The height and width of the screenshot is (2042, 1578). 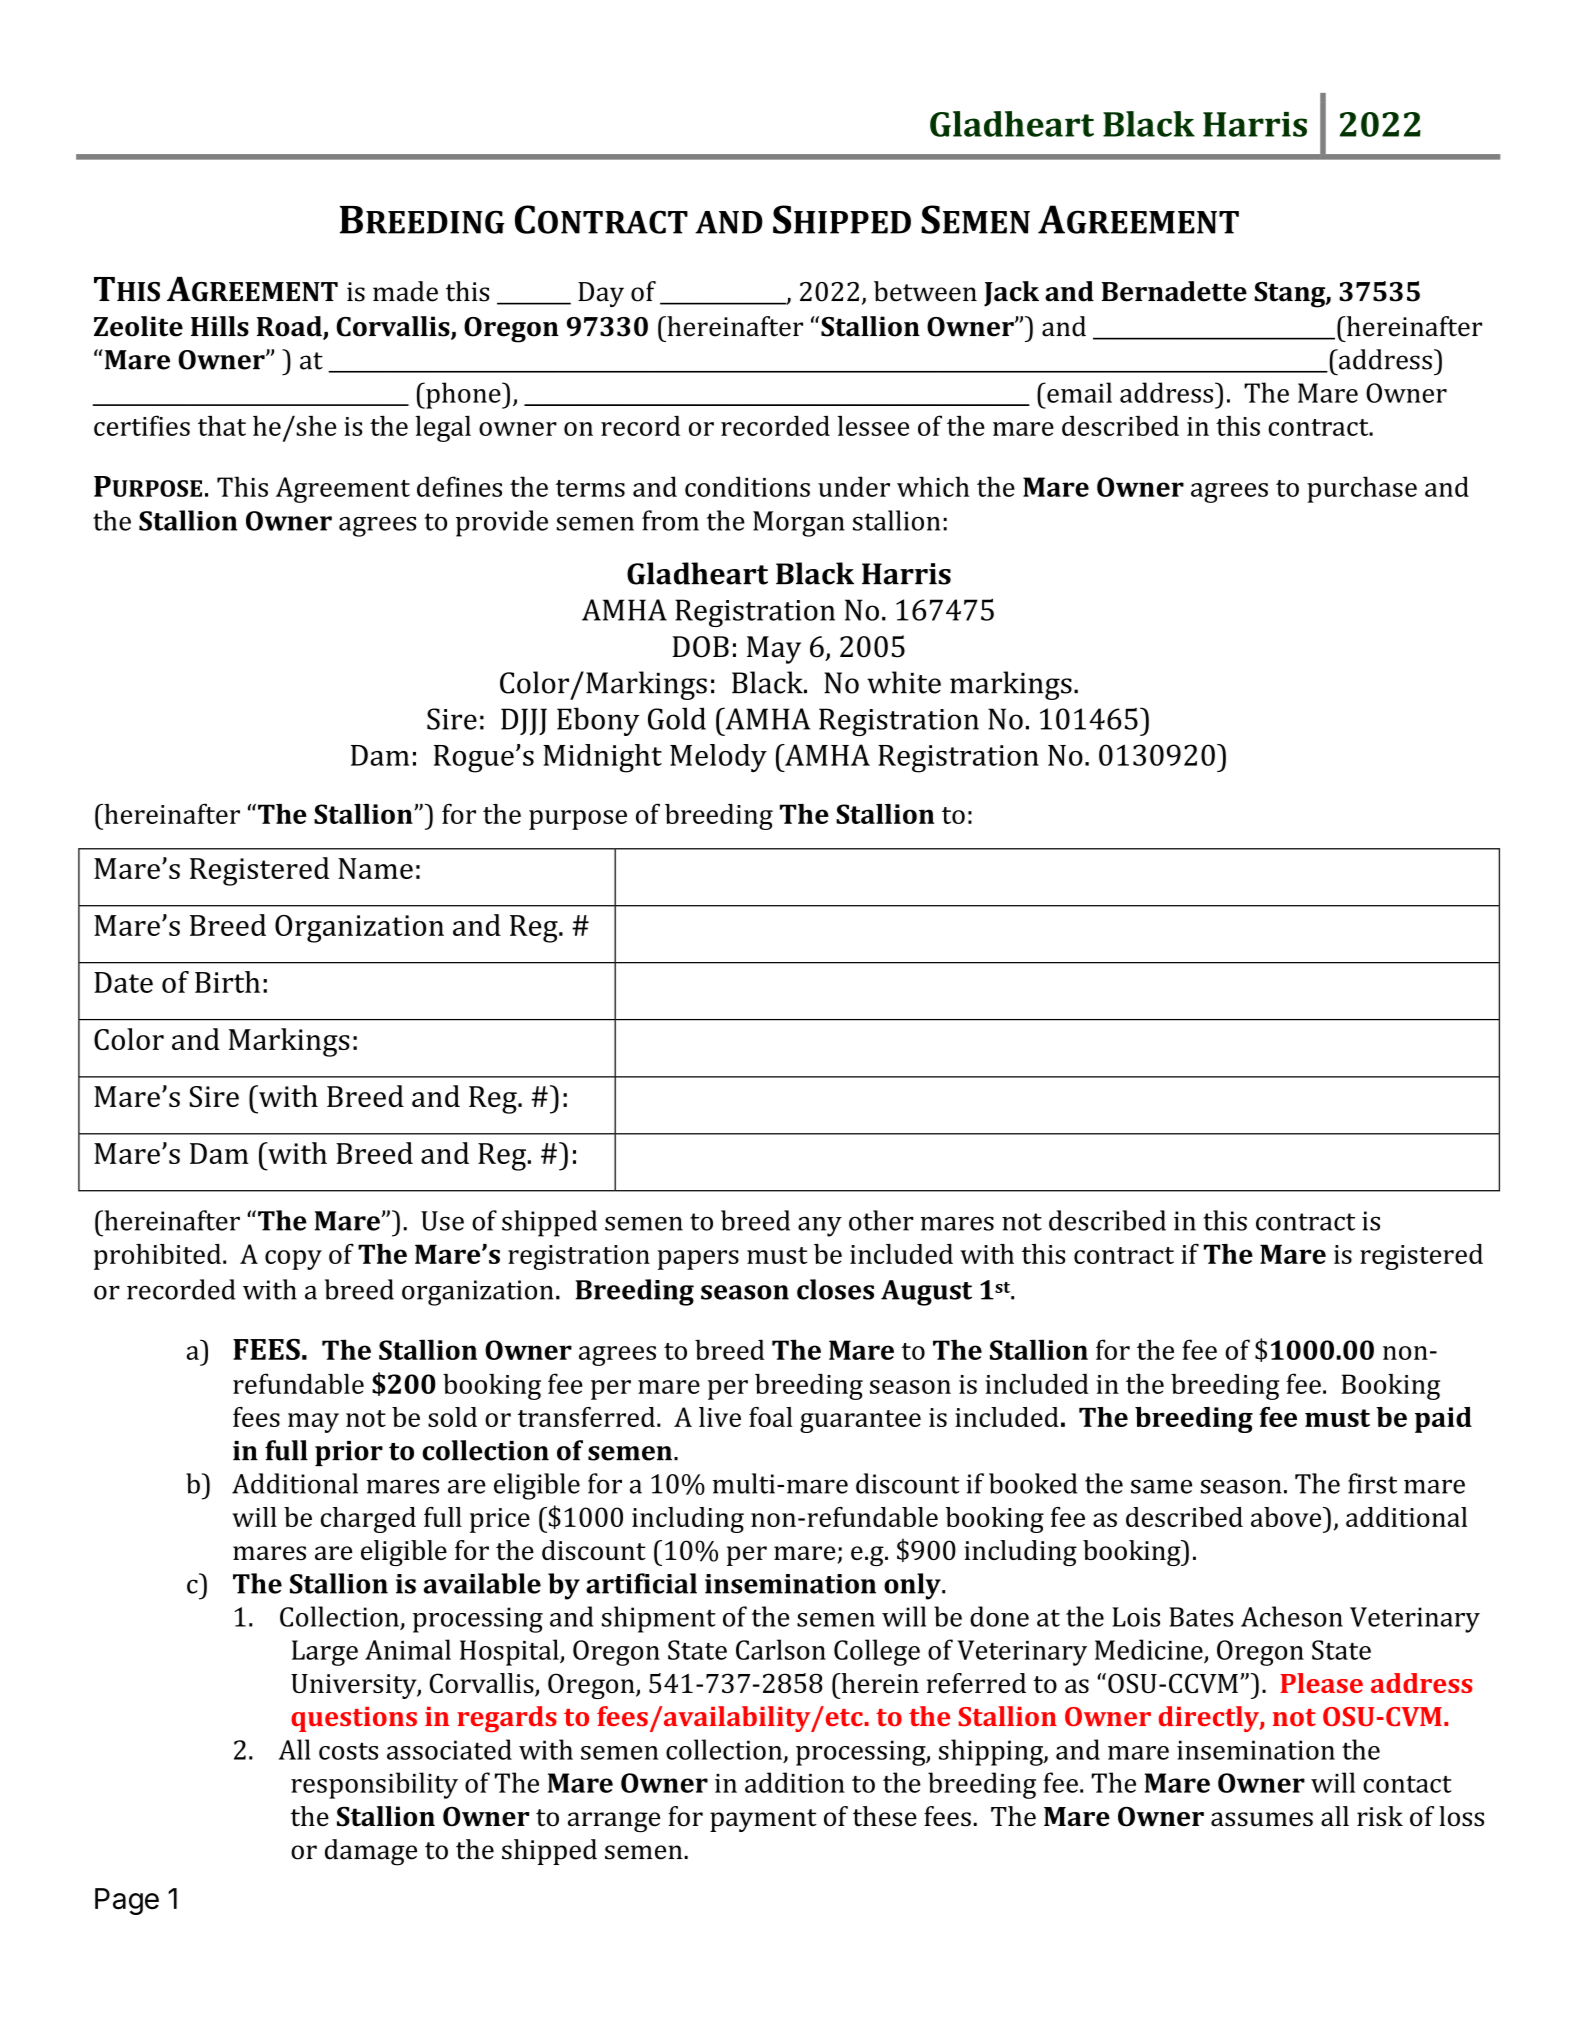 What do you see at coordinates (700, 647) in the screenshot?
I see `DOB` at bounding box center [700, 647].
